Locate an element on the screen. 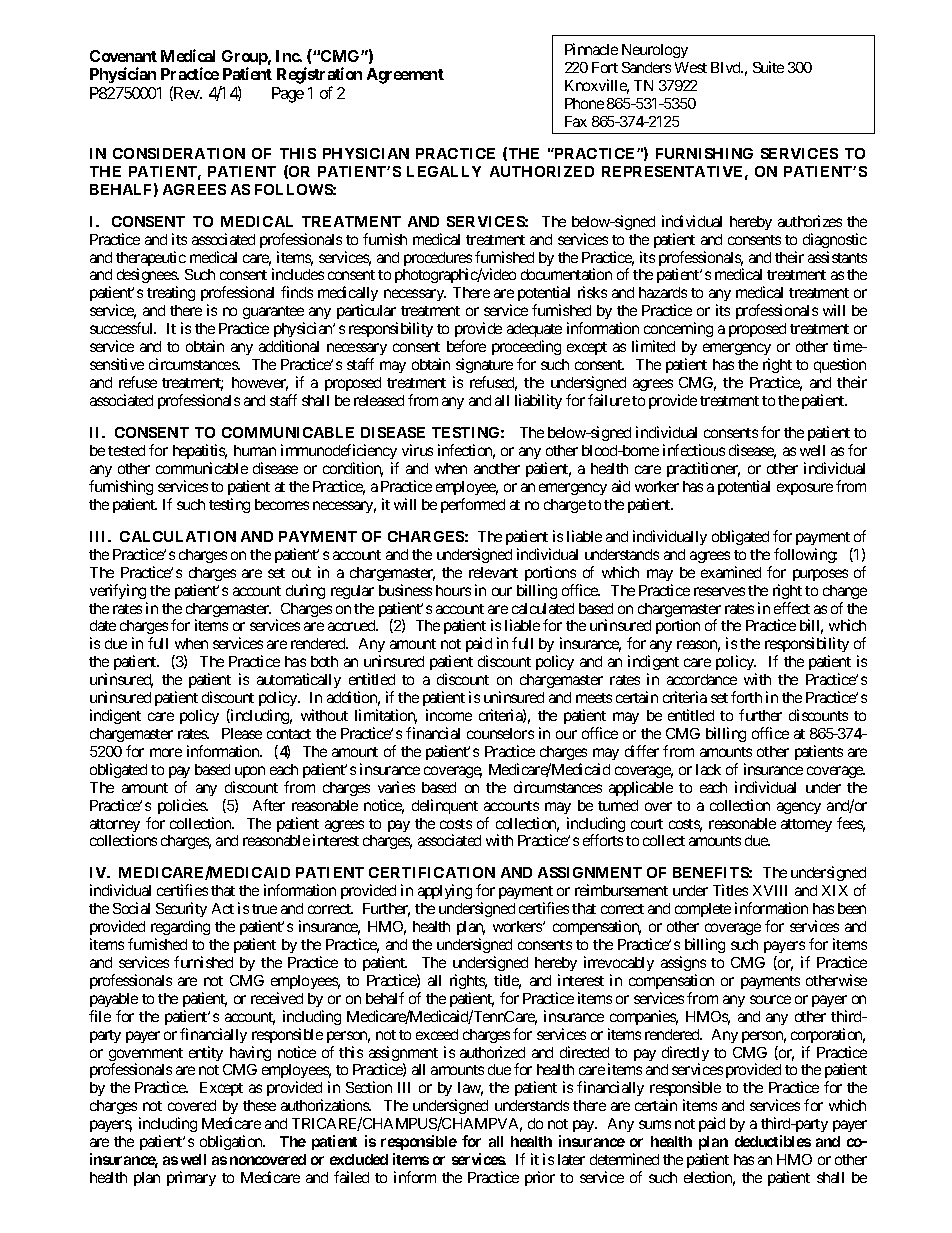 This screenshot has width=952, height=1233. prior is located at coordinates (540, 1178).
